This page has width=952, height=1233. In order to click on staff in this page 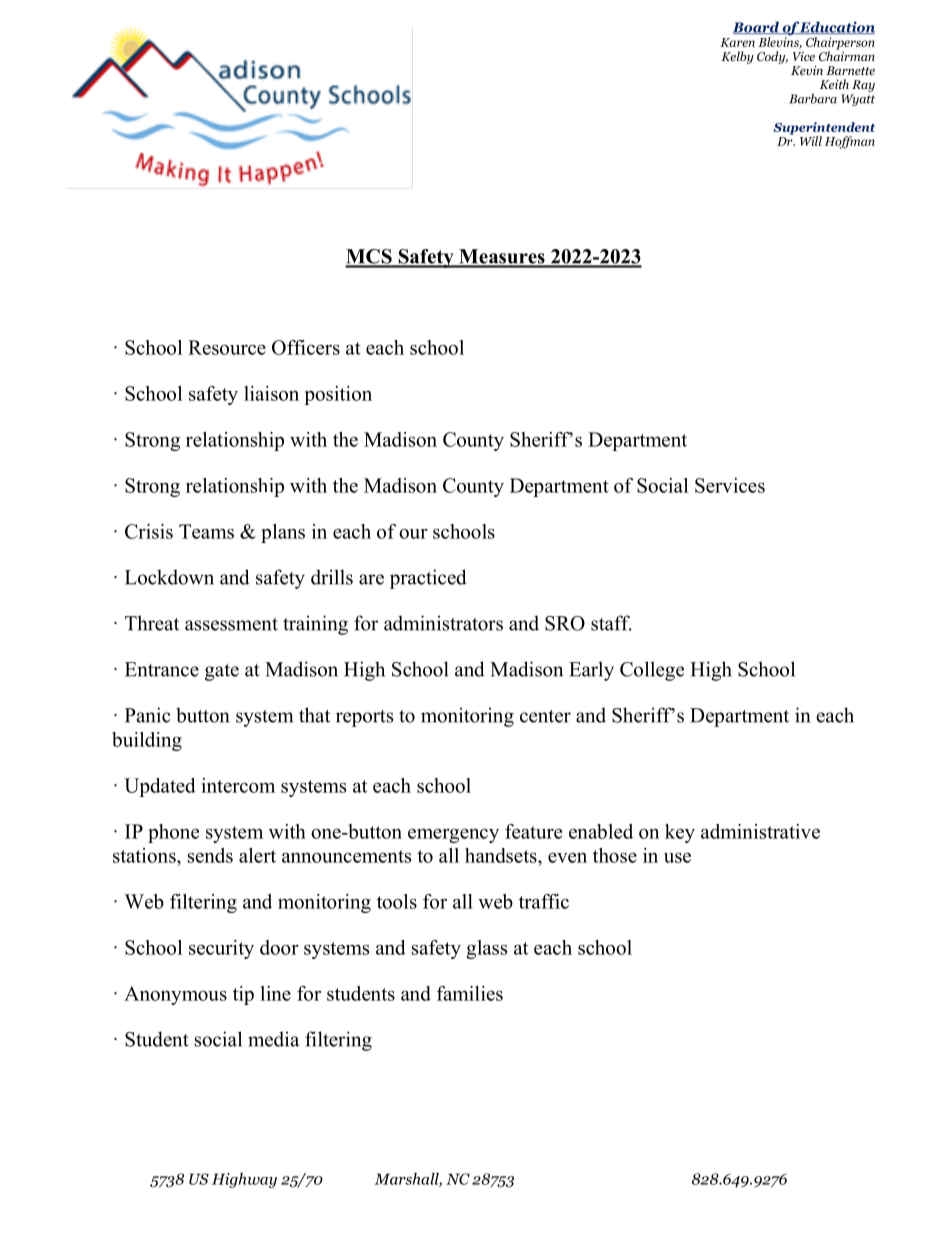, I will do `click(611, 623)`.
